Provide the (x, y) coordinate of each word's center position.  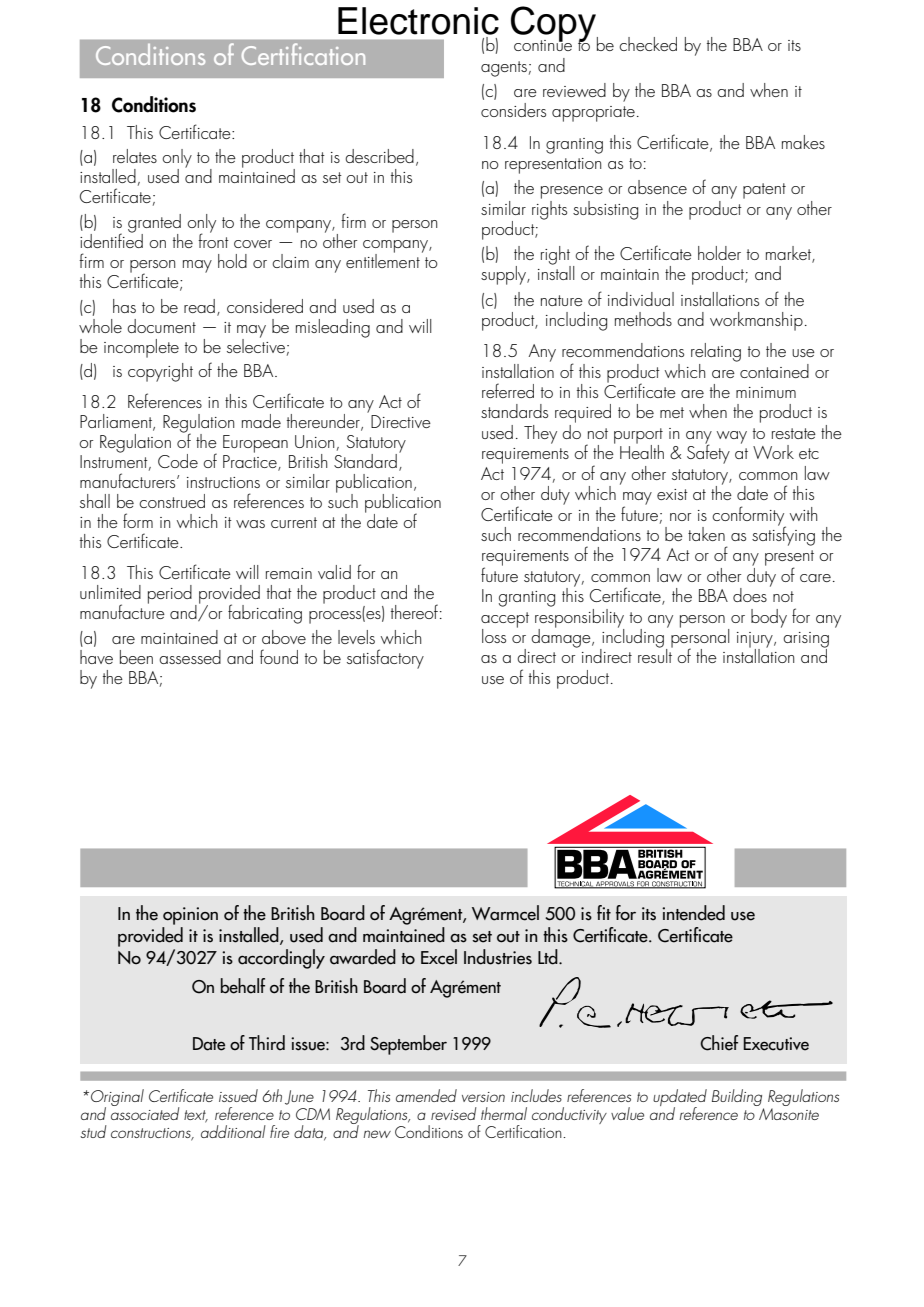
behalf (243, 986)
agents (504, 69)
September (408, 1045)
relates (135, 156)
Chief (719, 1043)
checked (648, 44)
